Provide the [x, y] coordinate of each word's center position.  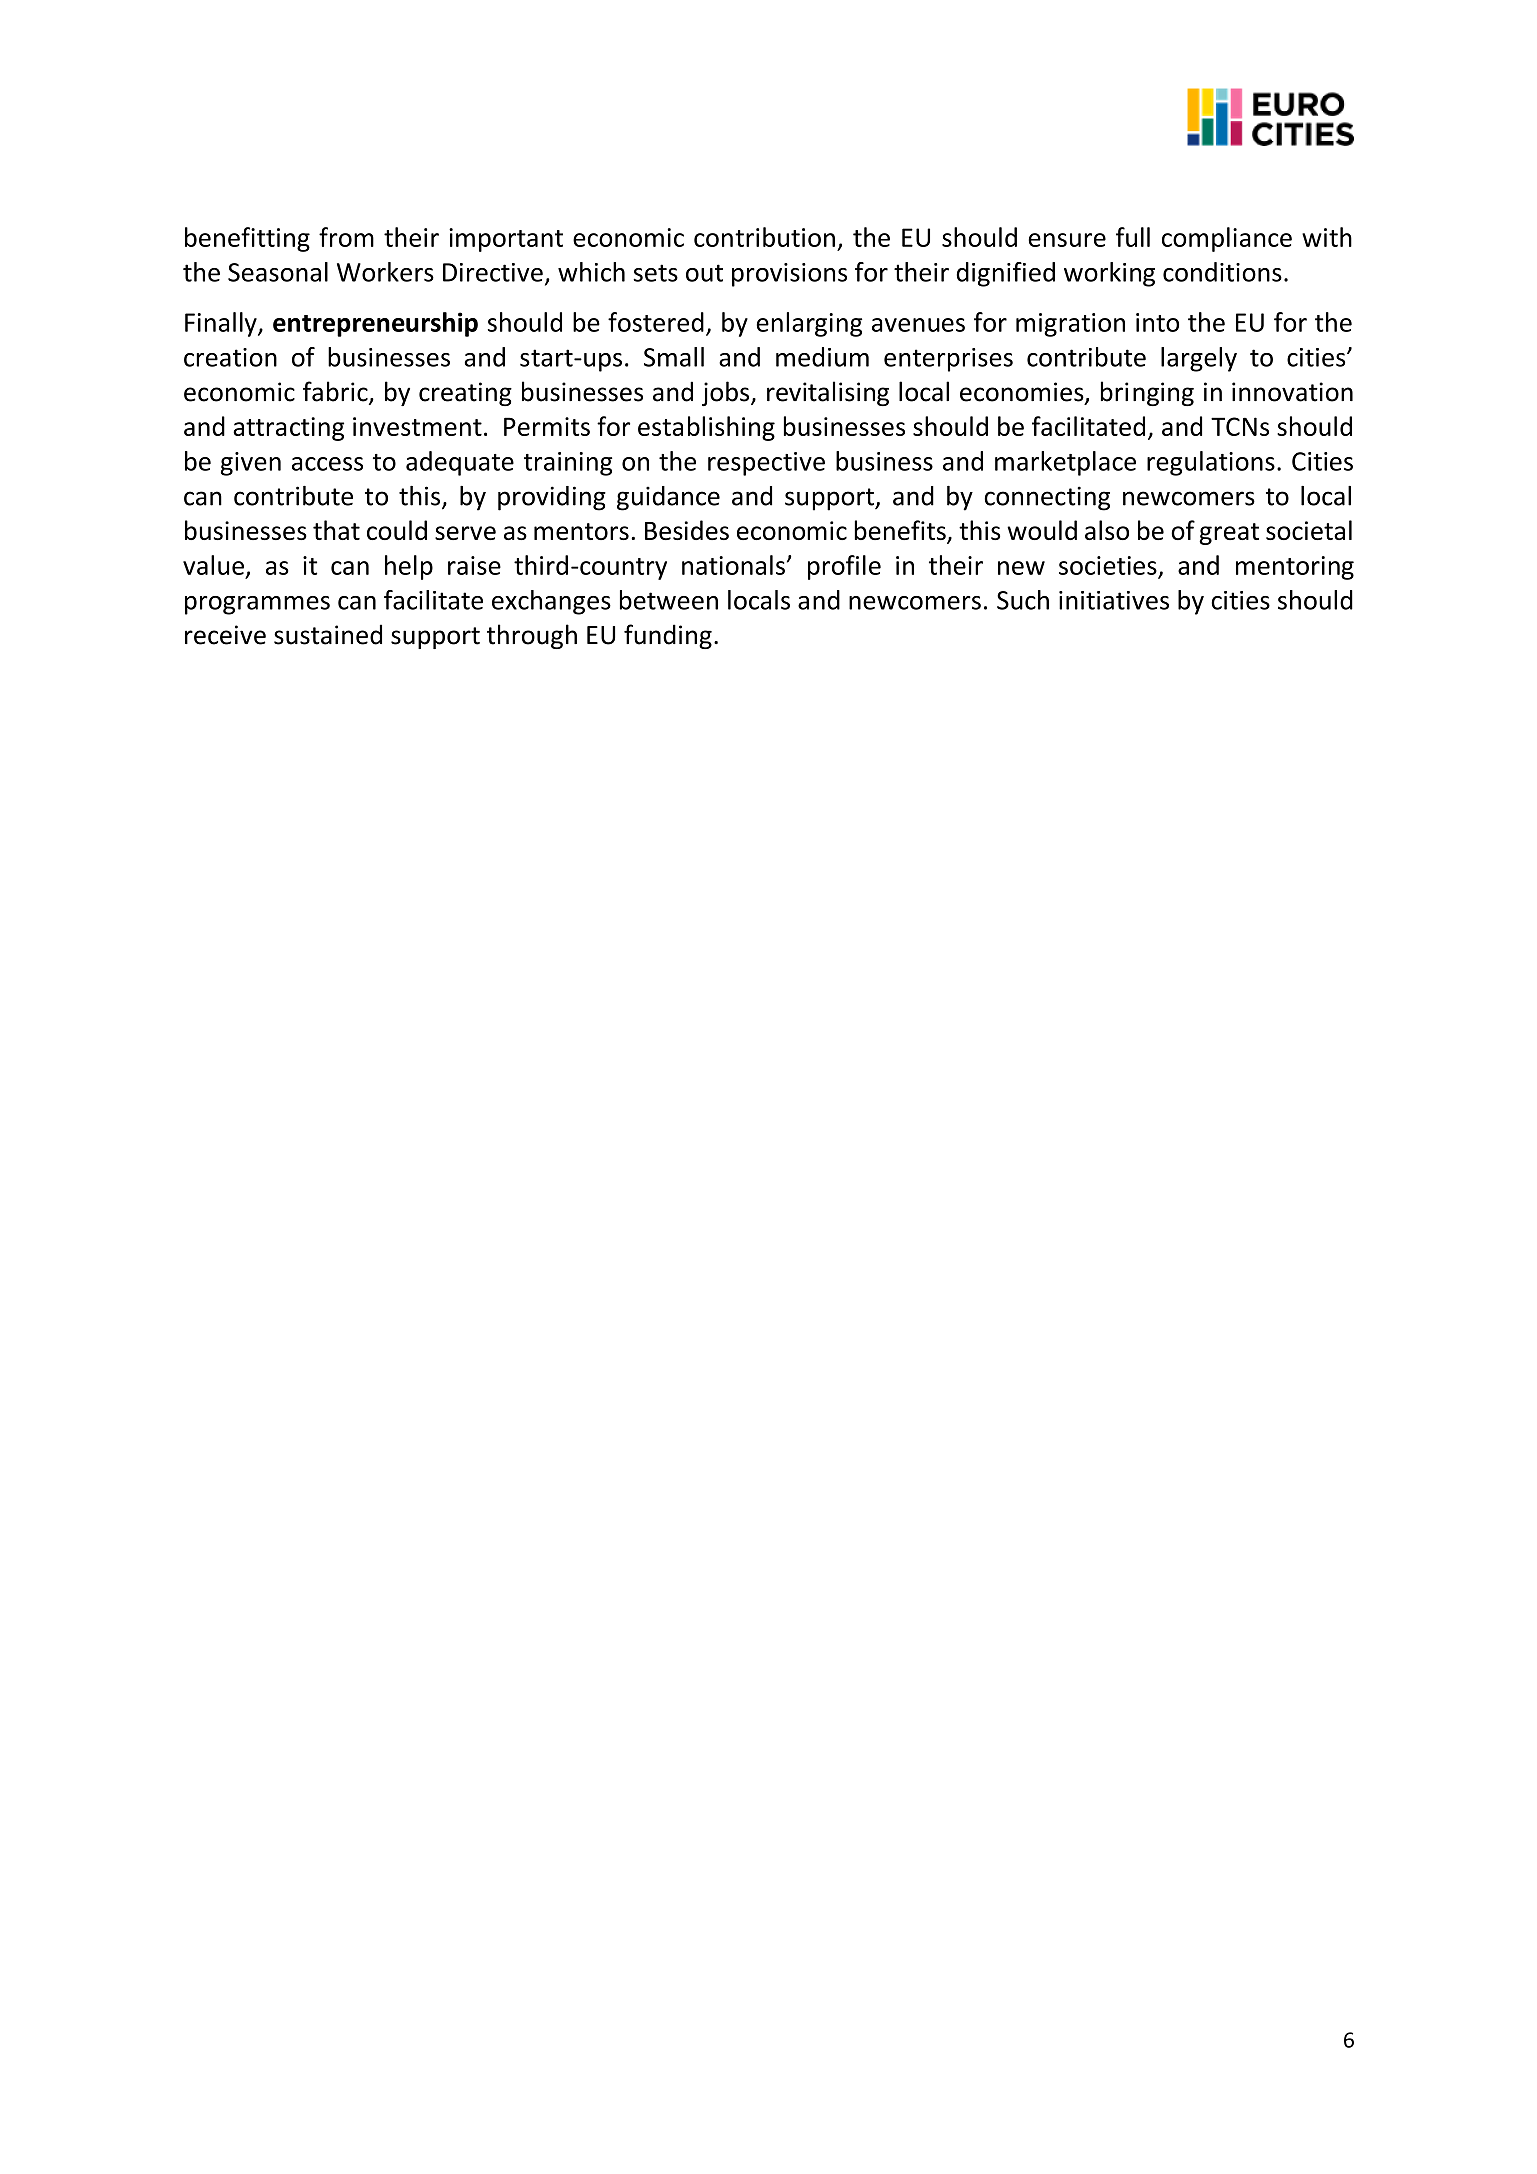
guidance [668, 498]
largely [1199, 359]
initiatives [1114, 600]
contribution [764, 237]
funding [668, 636]
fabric [336, 392]
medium [822, 357]
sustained [328, 634]
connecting [1047, 498]
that [336, 530]
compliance [1227, 239]
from [346, 237]
